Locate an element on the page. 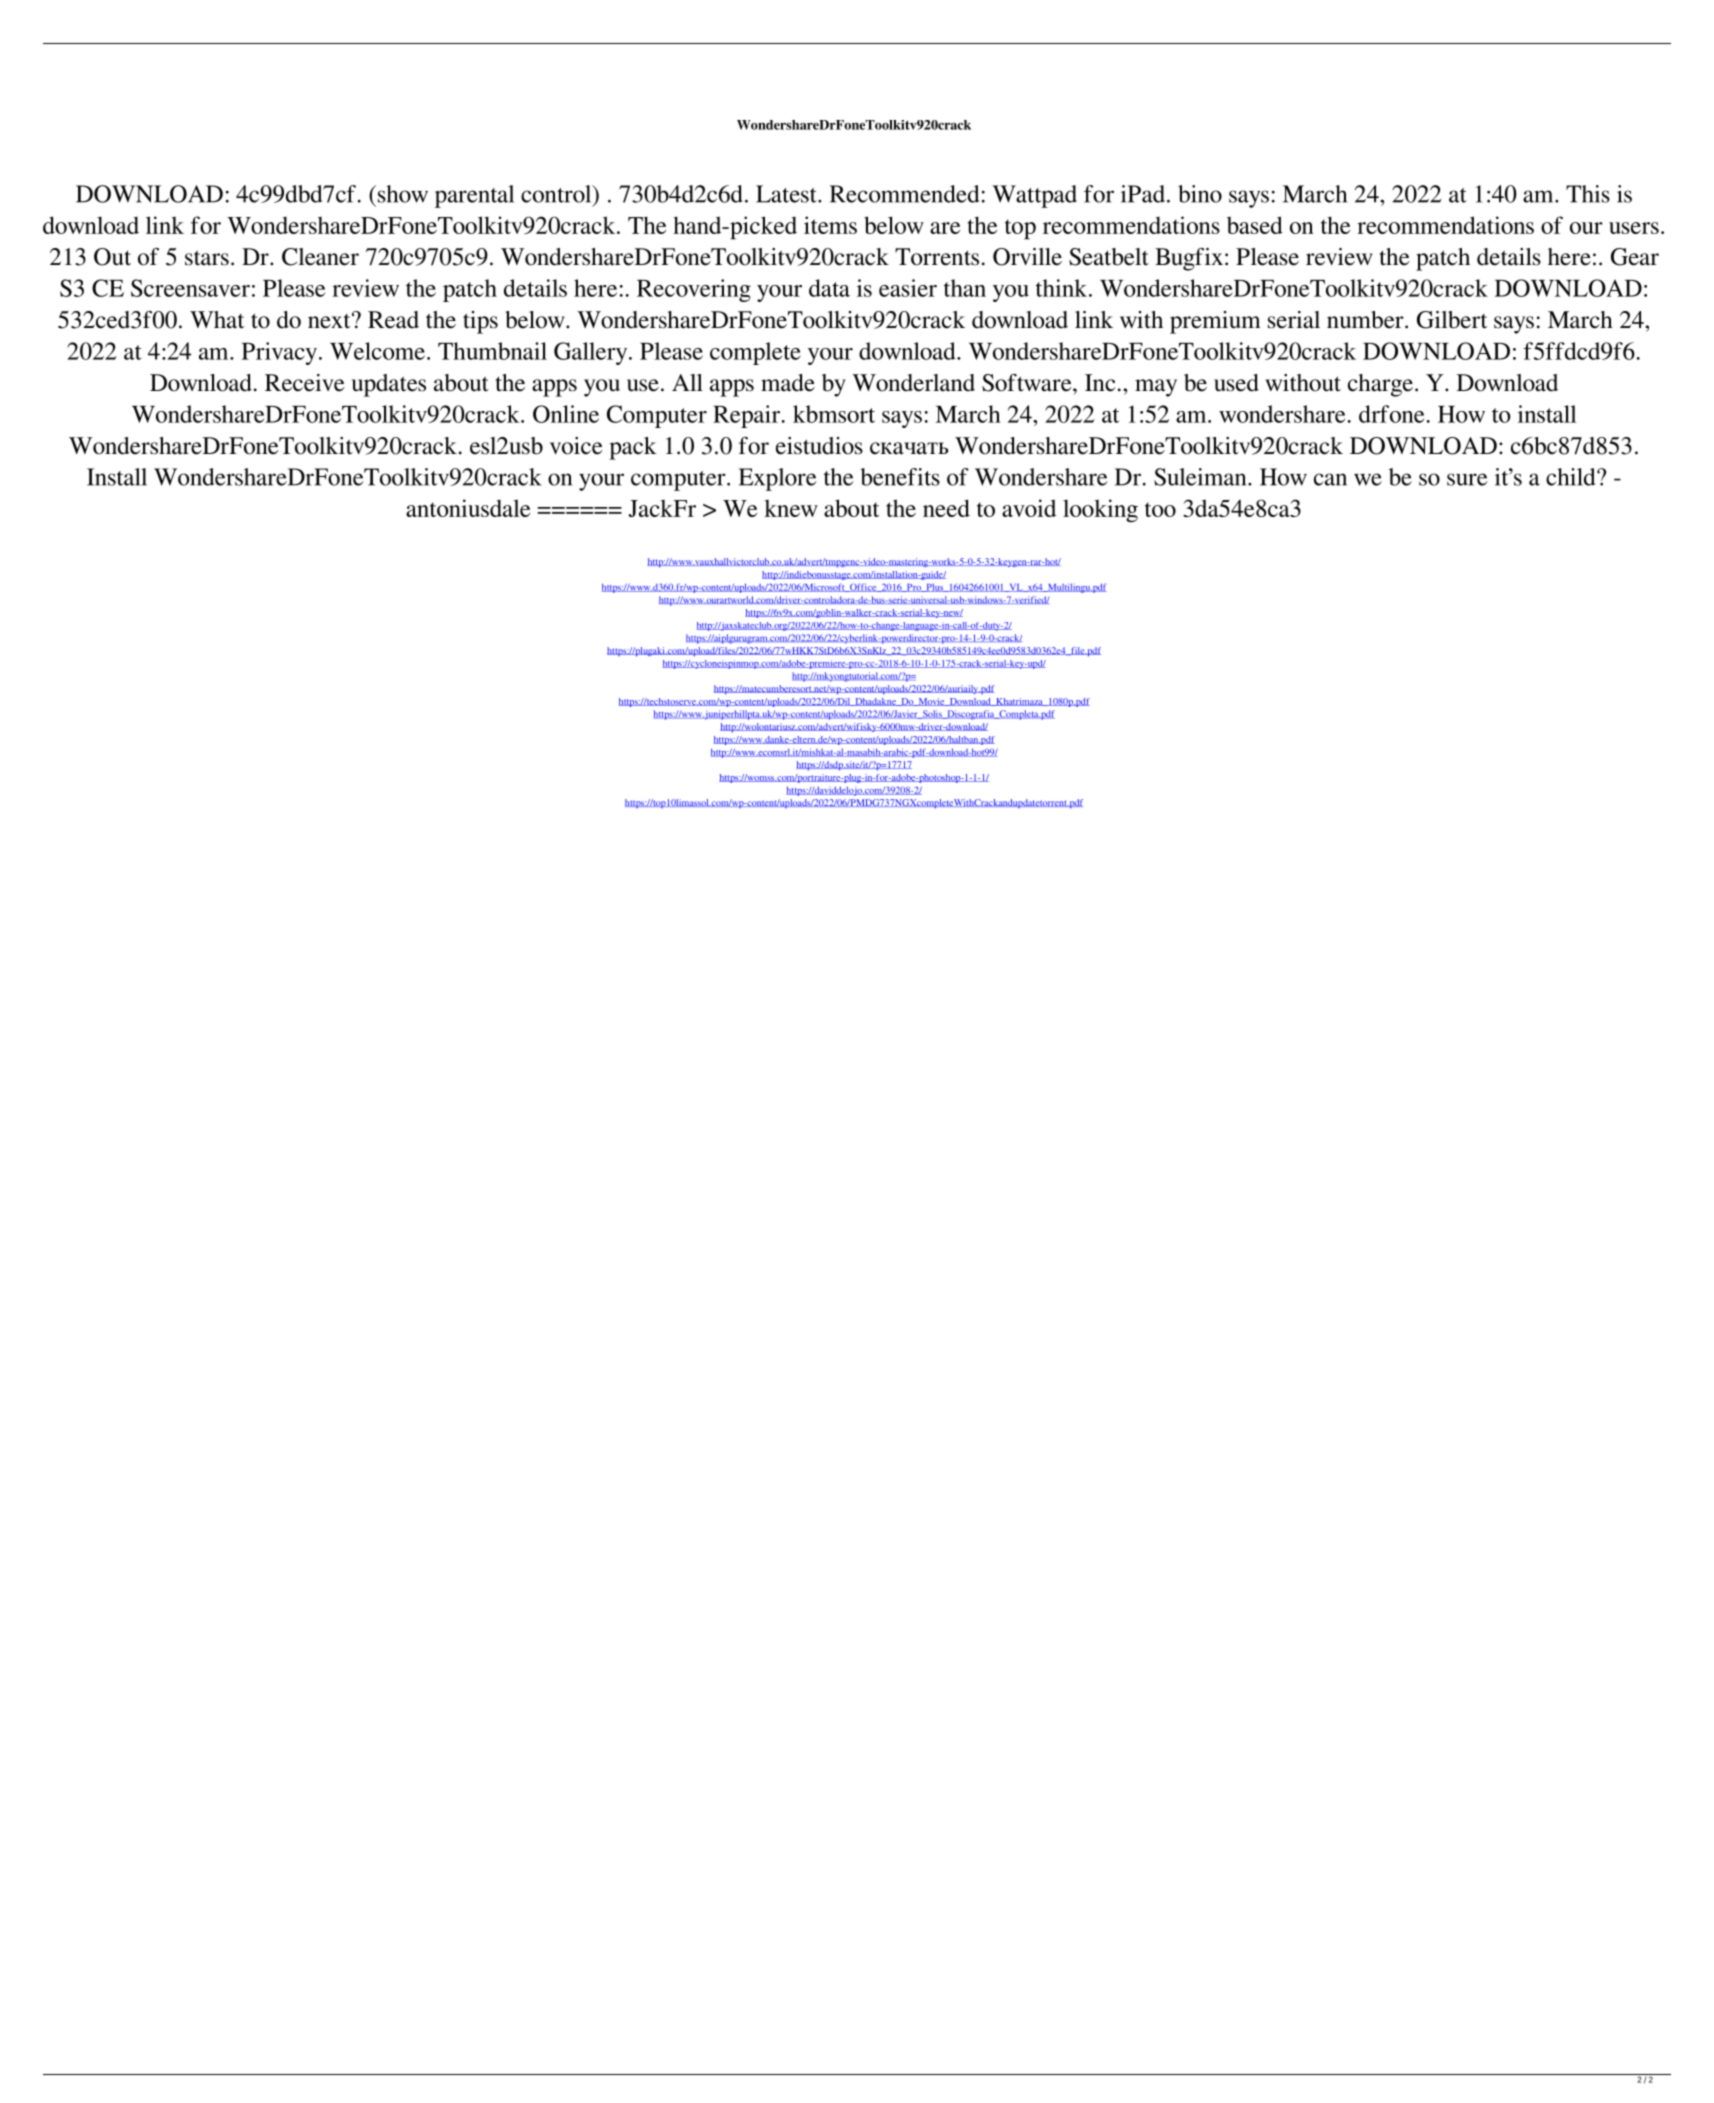  Recommended is located at coordinates (904, 194).
